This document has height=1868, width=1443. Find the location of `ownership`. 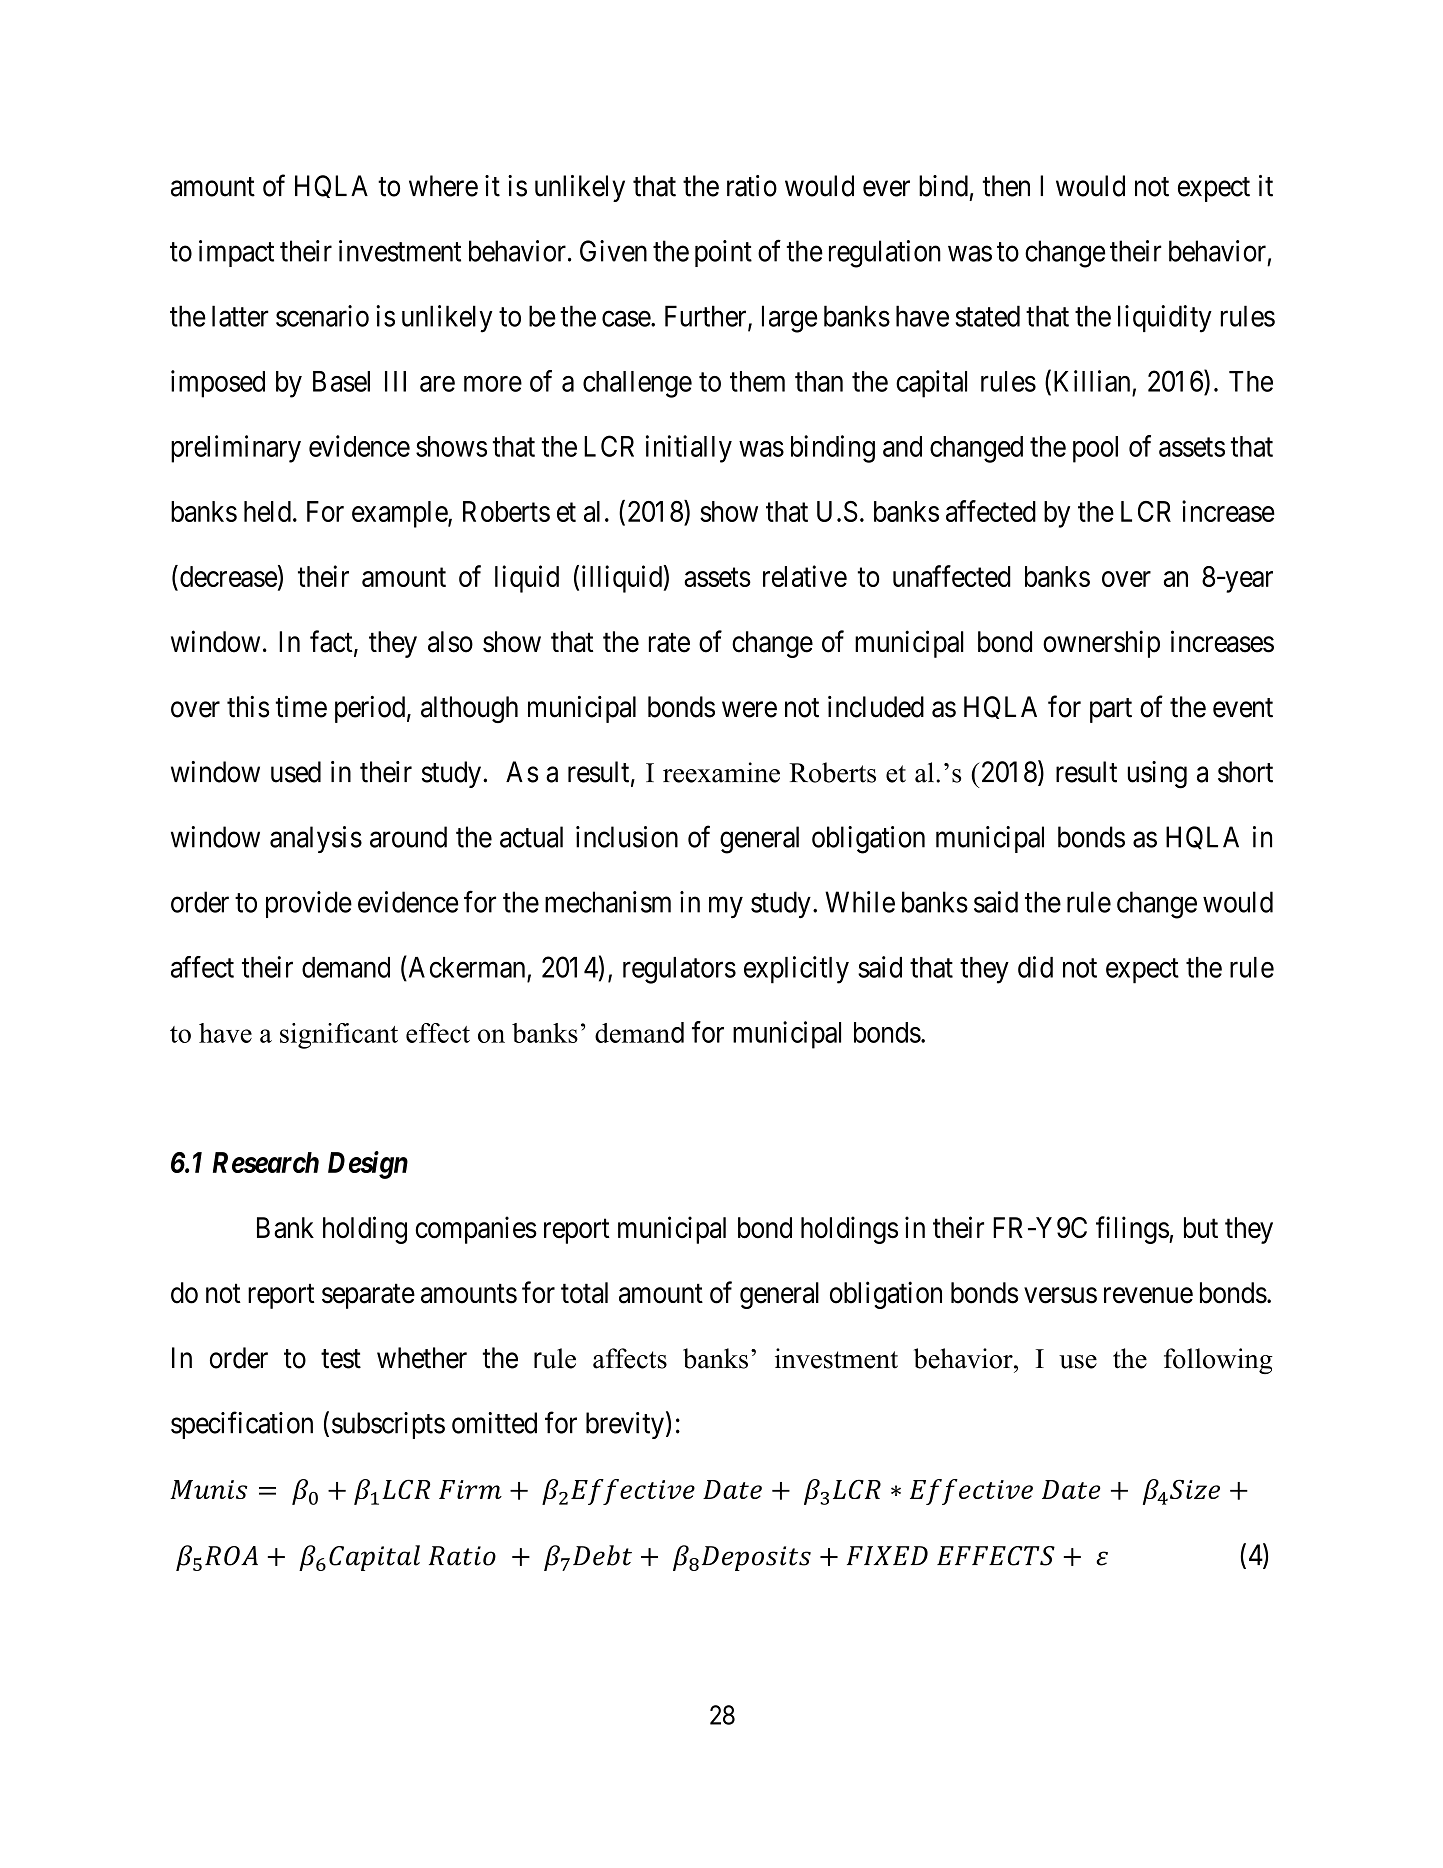

ownership is located at coordinates (1101, 644).
